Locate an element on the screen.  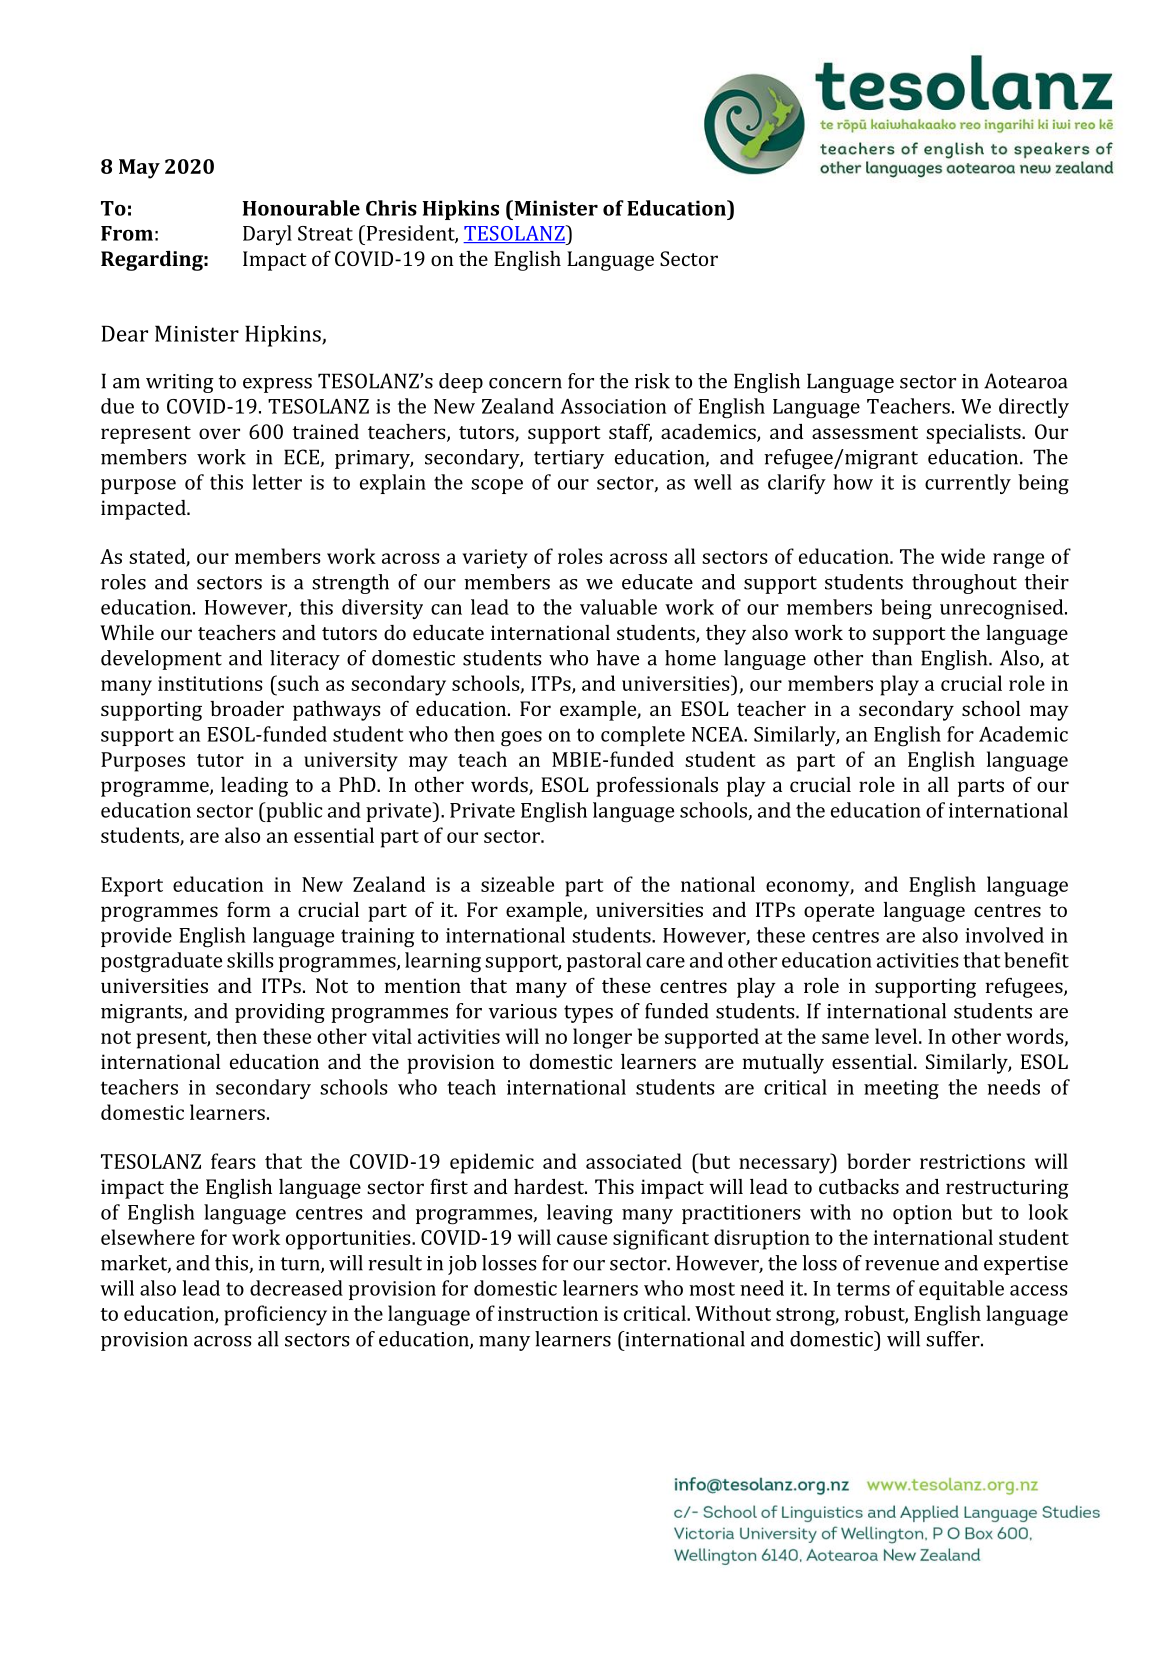
Aotearoa is located at coordinates (1025, 381).
